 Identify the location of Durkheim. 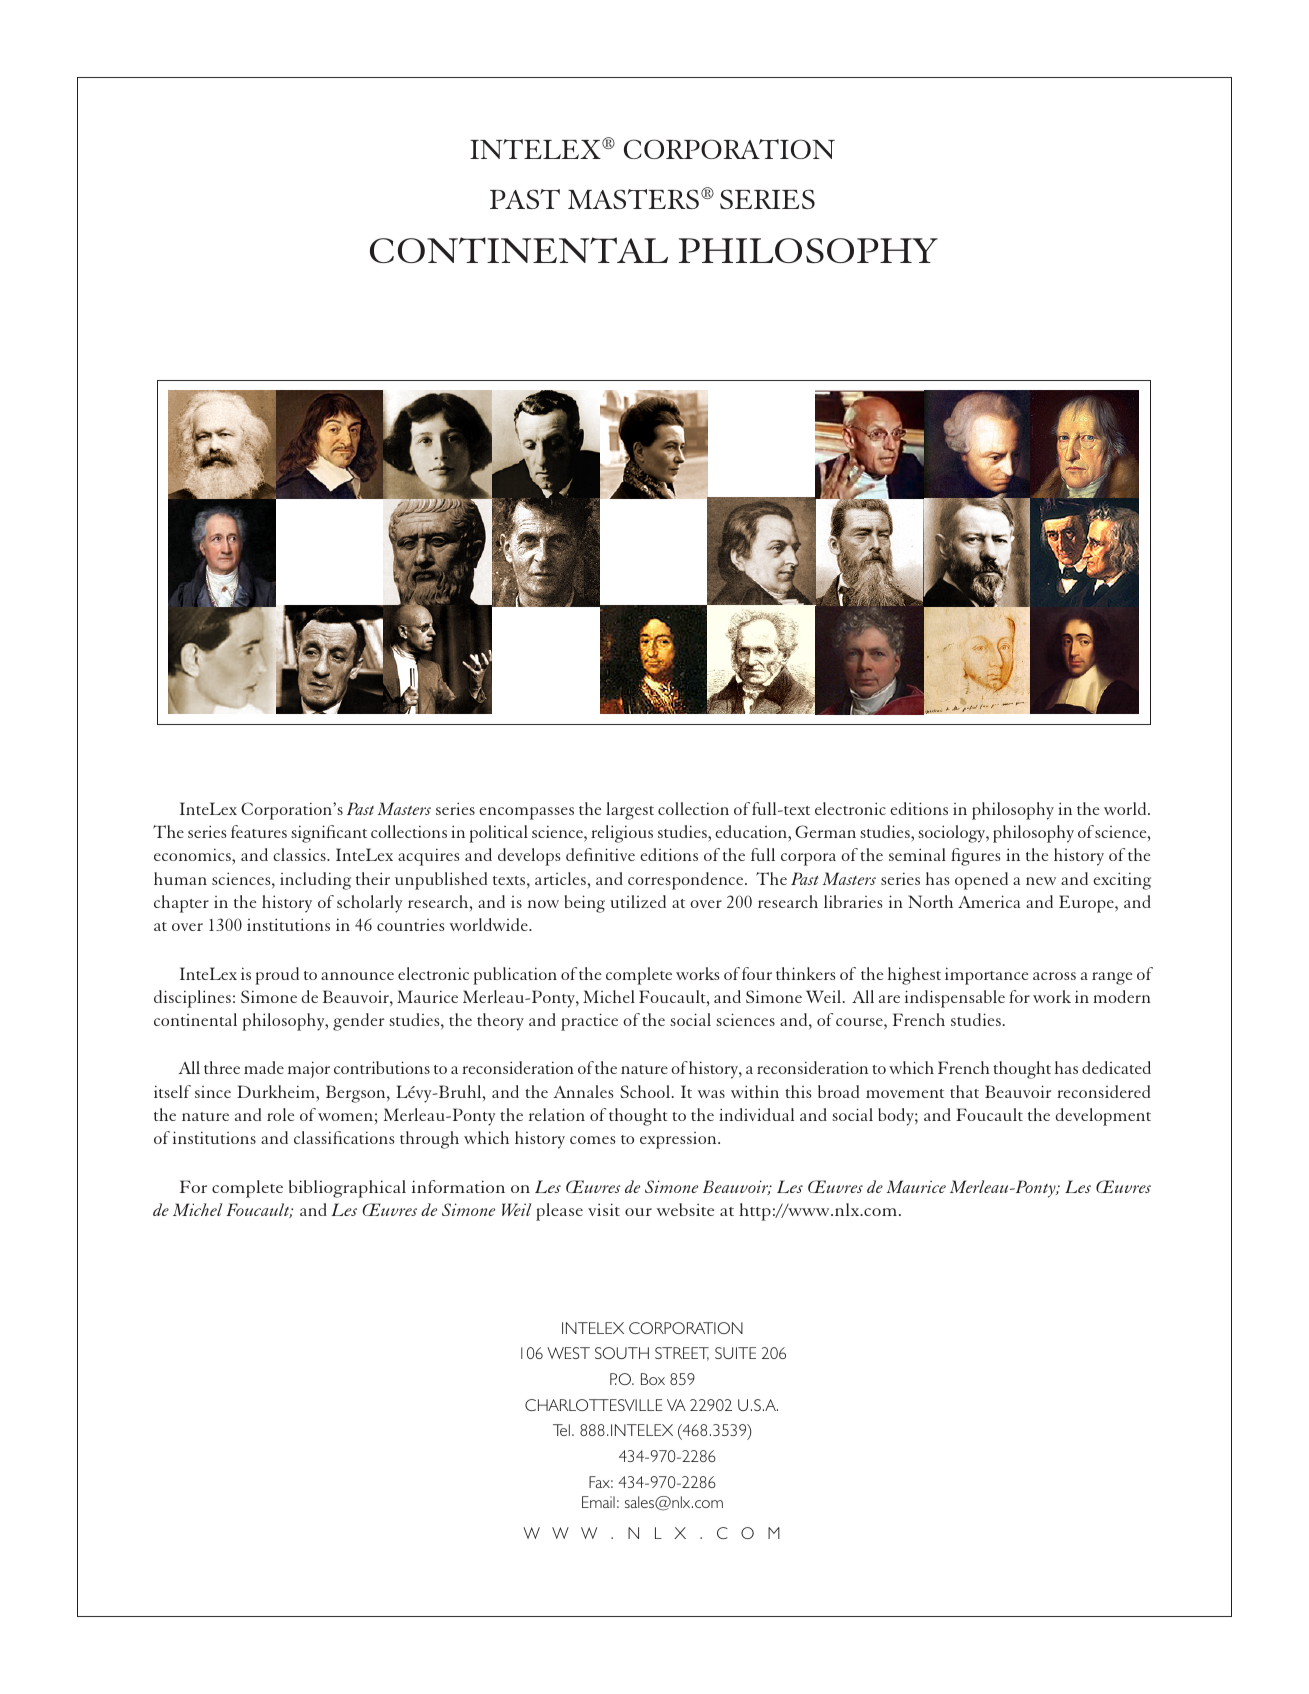
(277, 1091).
